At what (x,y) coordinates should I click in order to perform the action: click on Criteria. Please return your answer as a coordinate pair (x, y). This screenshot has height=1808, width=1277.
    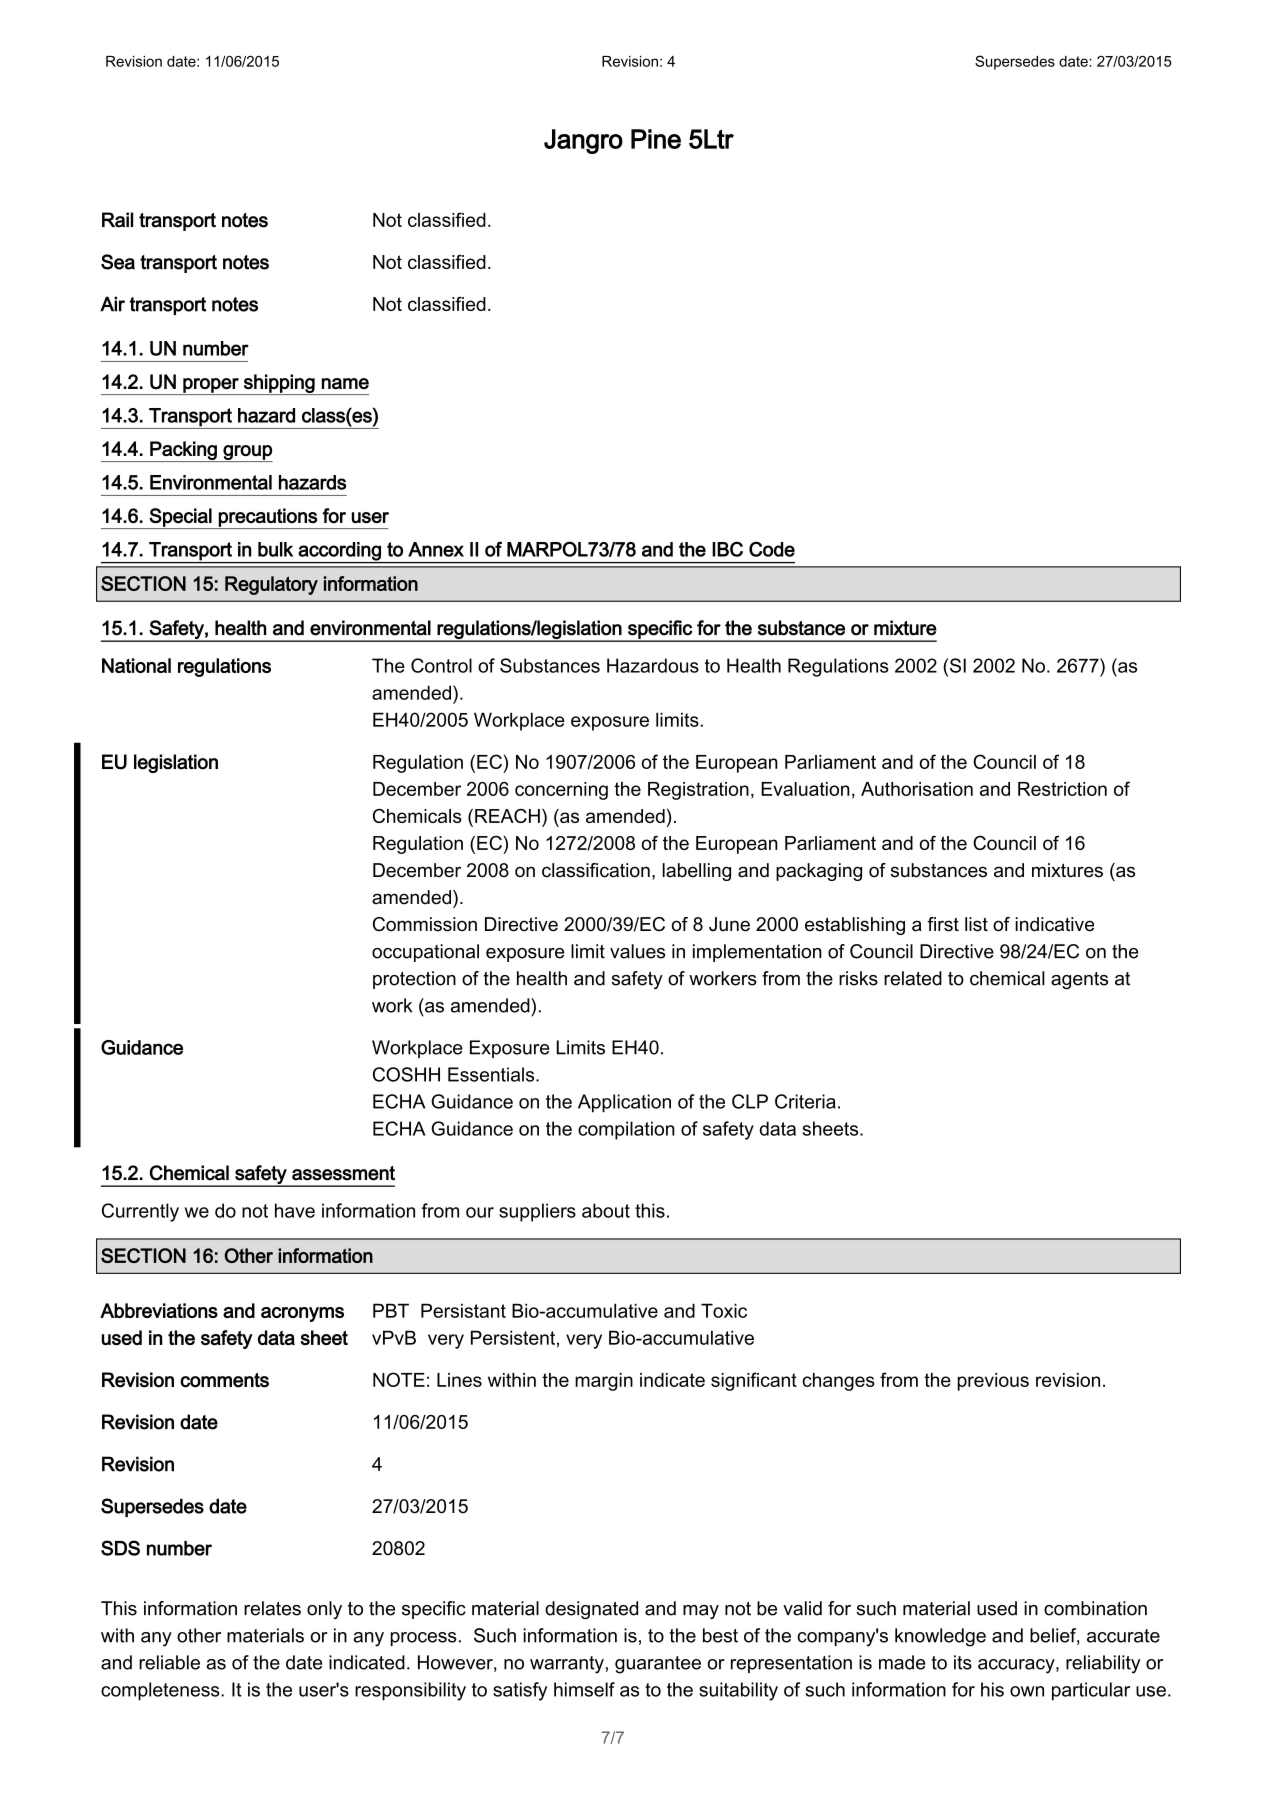
    Looking at the image, I should click on (805, 1101).
